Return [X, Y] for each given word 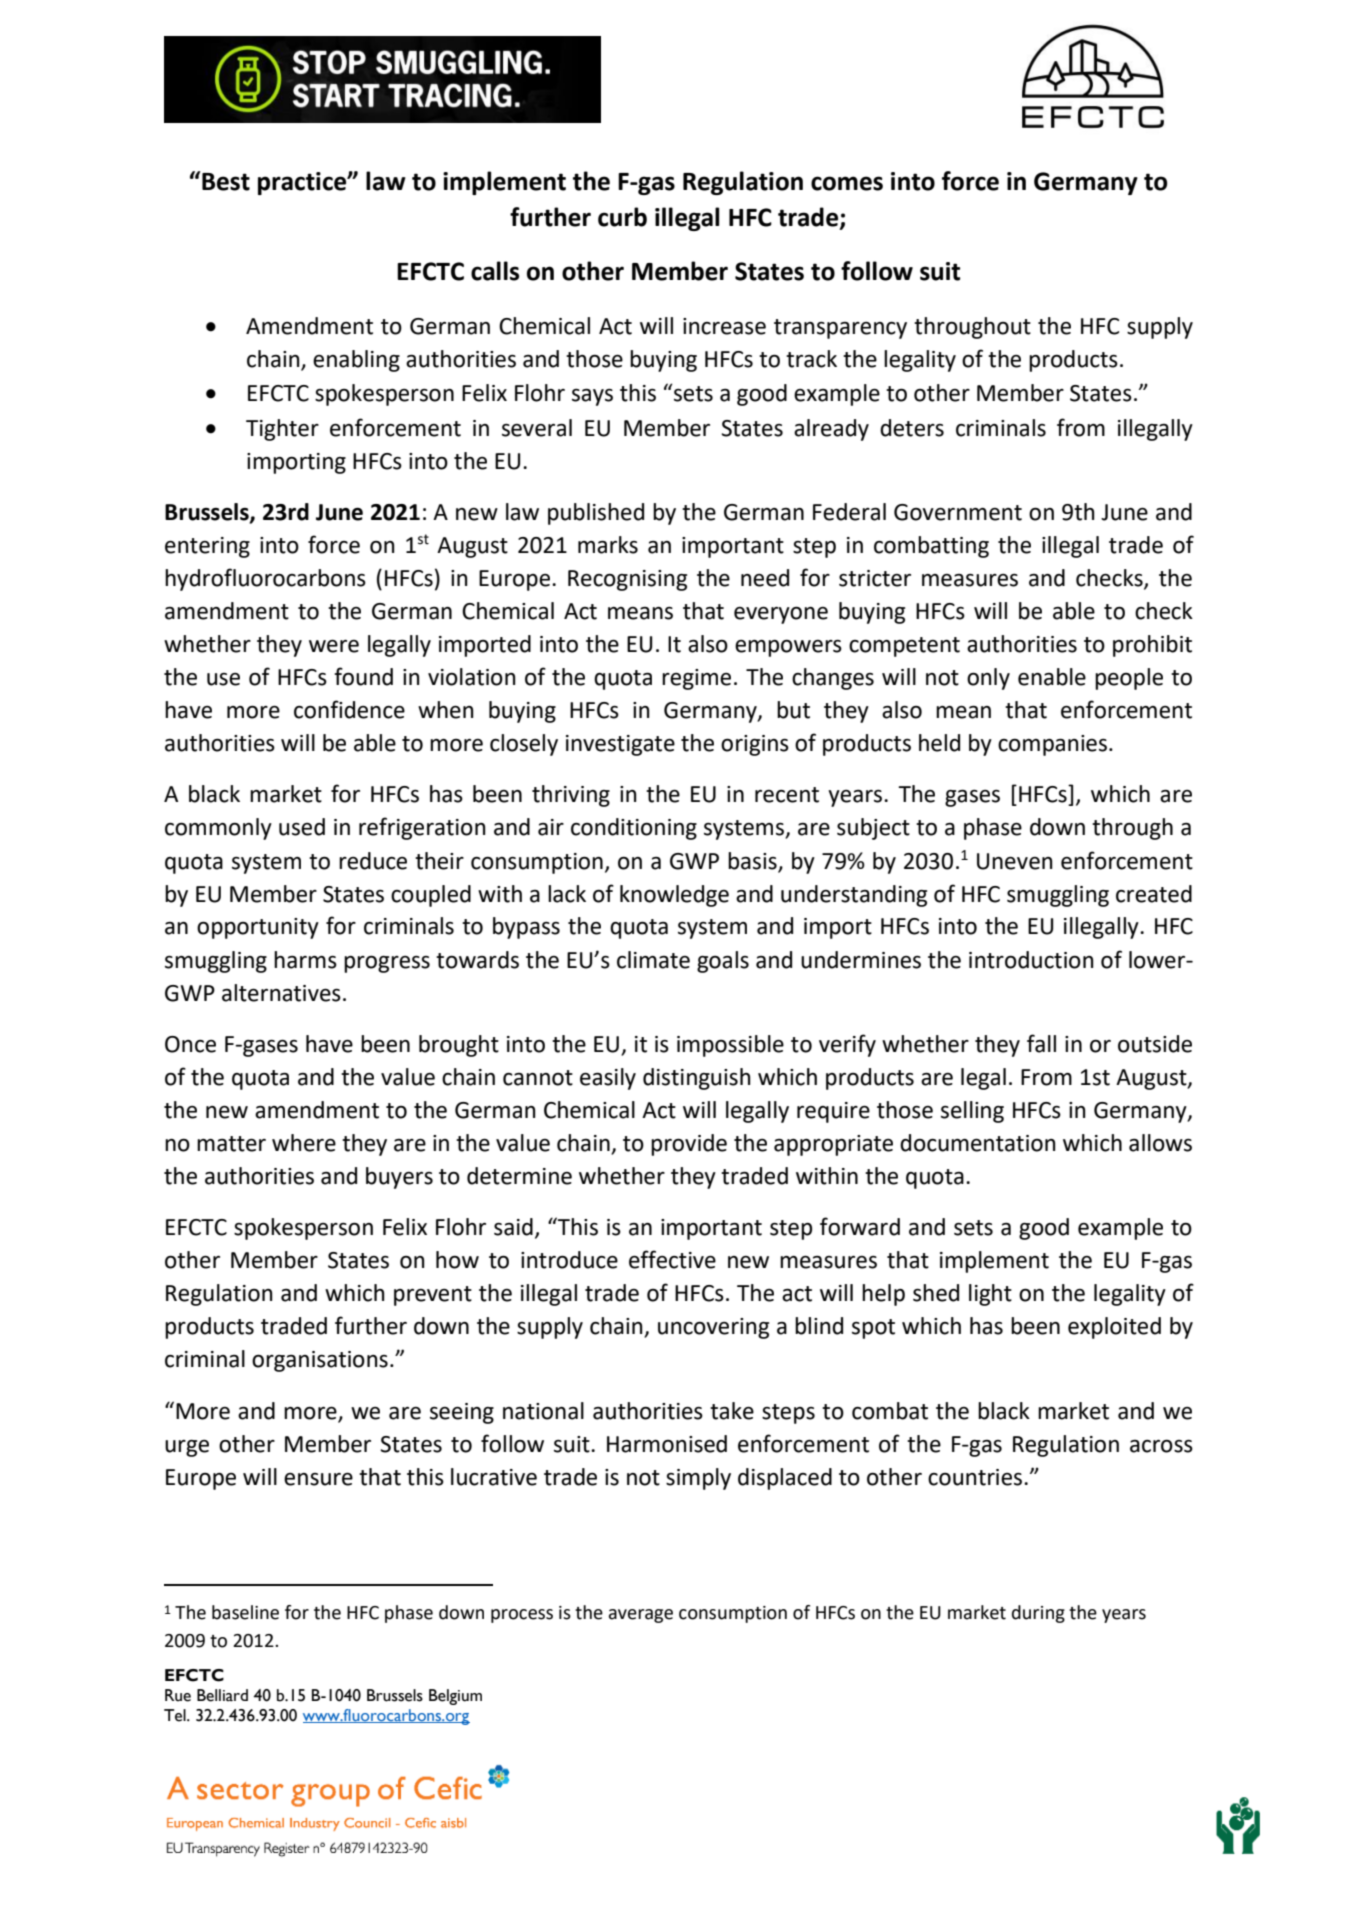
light [990, 1295]
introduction [1031, 960]
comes [847, 183]
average [641, 1616]
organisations [320, 1361]
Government [958, 512]
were [334, 646]
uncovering [713, 1328]
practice [303, 183]
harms [305, 960]
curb [622, 217]
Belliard [222, 1695]
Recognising [627, 580]
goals [723, 962]
